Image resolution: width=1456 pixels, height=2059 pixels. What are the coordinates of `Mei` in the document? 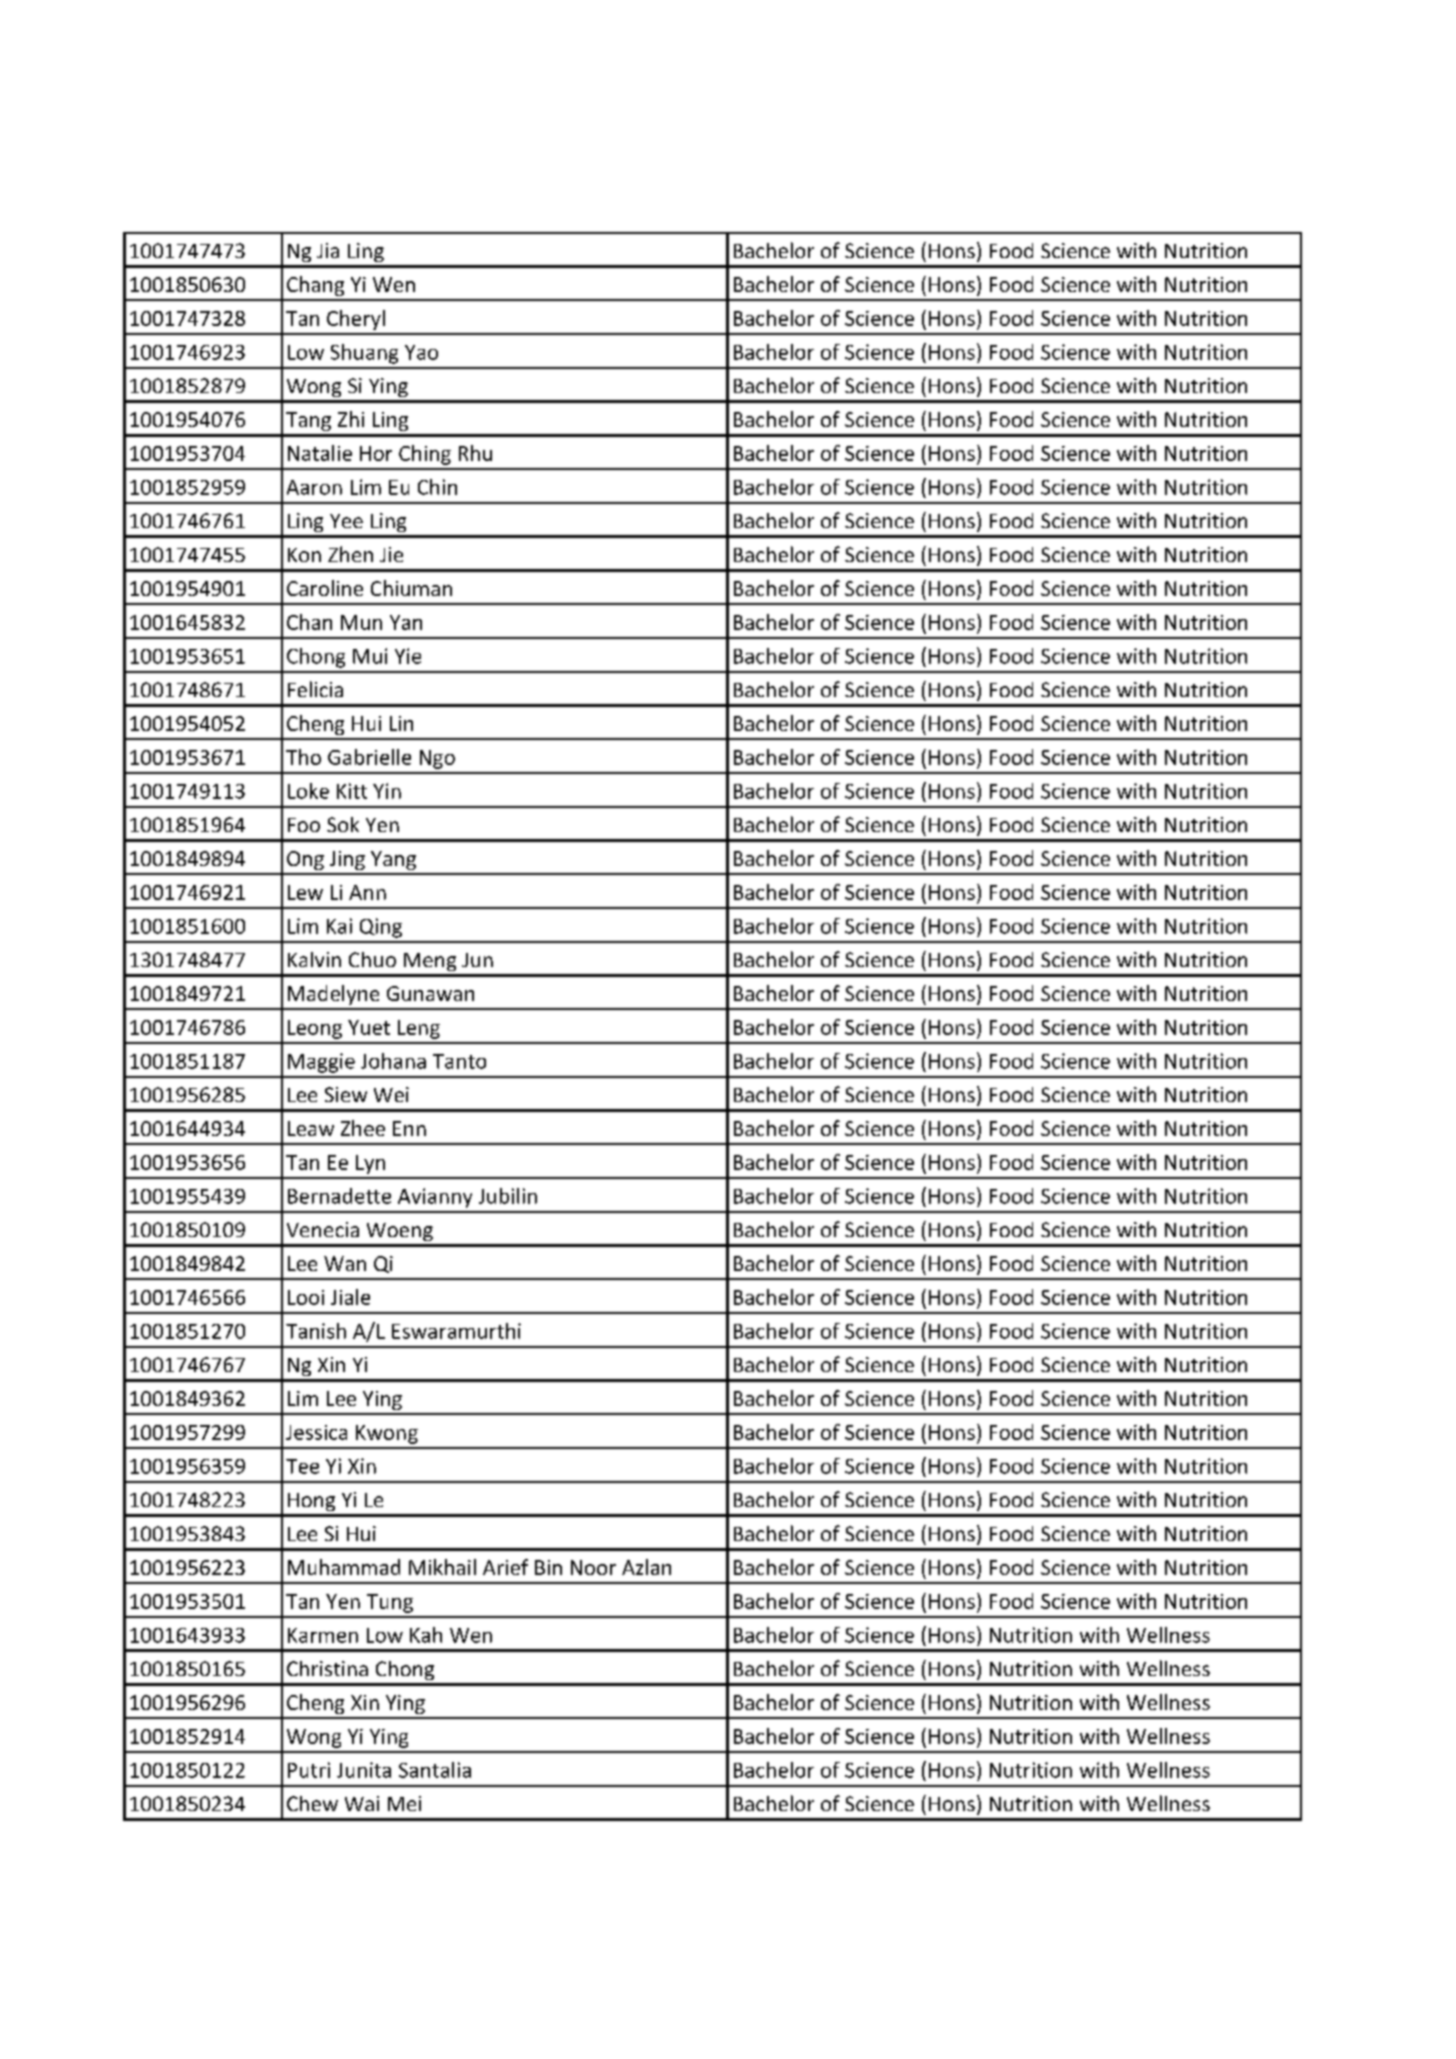 It's located at (404, 1803).
